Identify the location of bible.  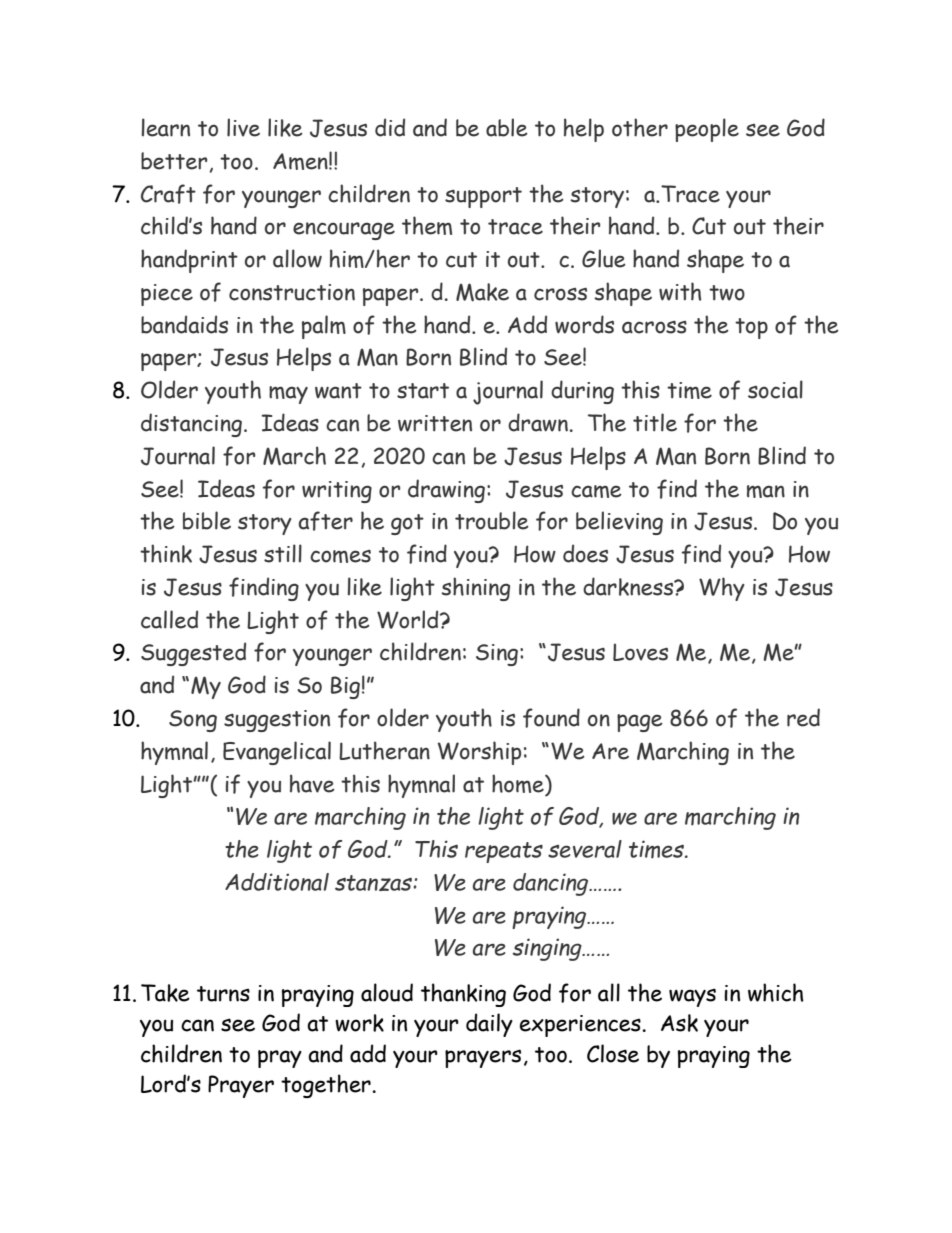
(207, 520).
